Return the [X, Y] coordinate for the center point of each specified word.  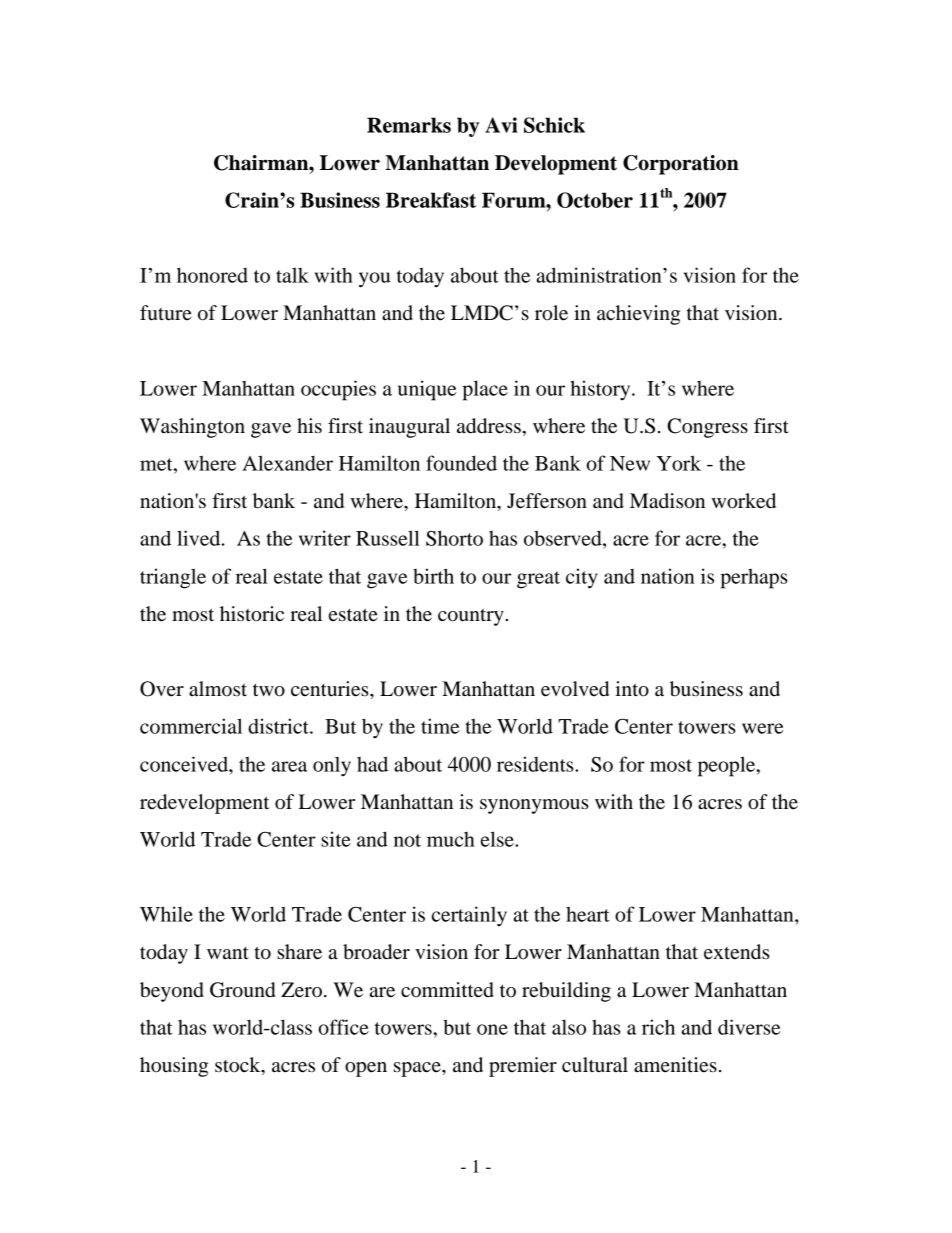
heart [588, 914]
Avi [501, 125]
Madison [667, 501]
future [166, 313]
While [166, 914]
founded [461, 463]
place [485, 390]
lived [200, 538]
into [632, 689]
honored [212, 275]
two [269, 690]
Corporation [681, 165]
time [440, 726]
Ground [243, 990]
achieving [638, 315]
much [451, 839]
